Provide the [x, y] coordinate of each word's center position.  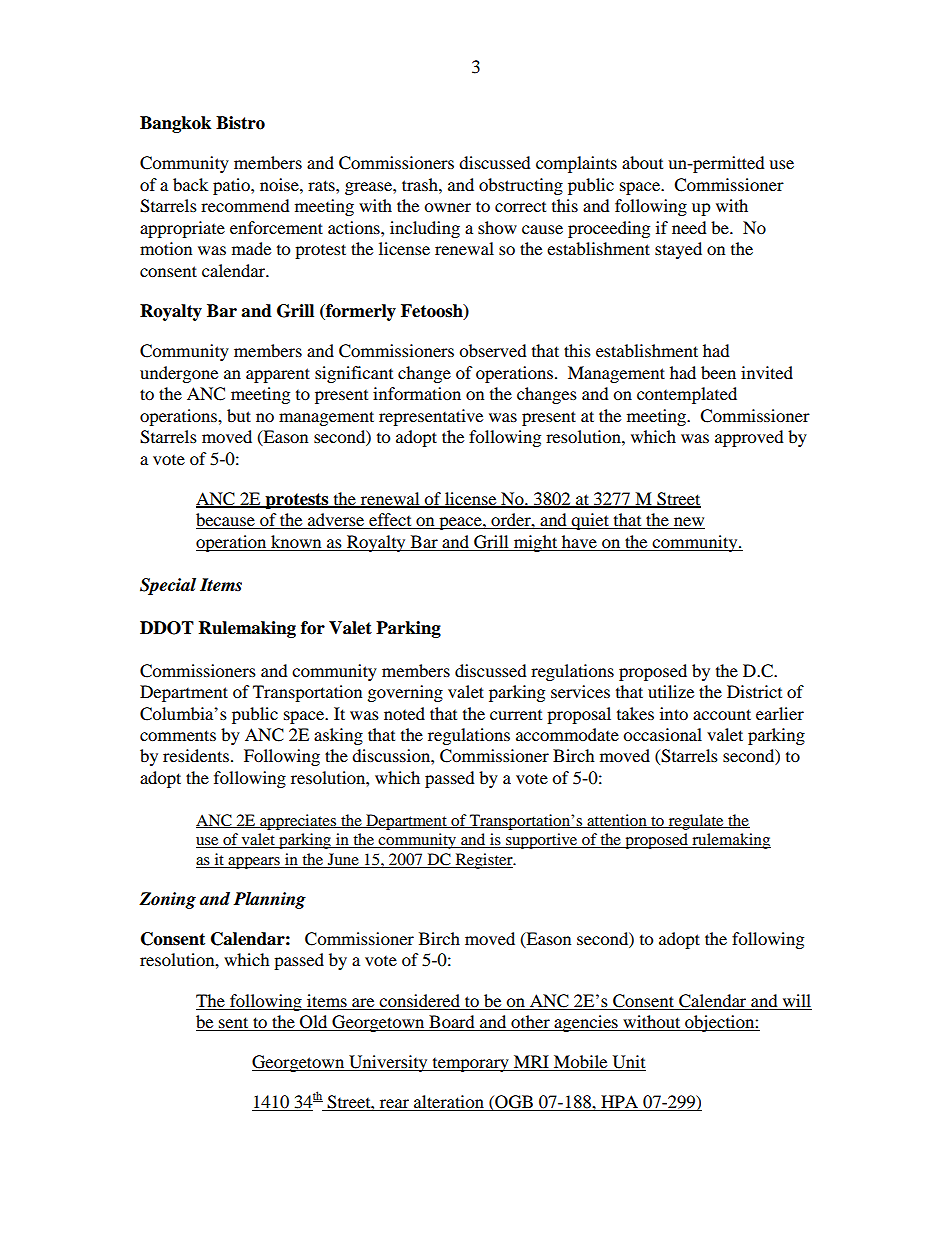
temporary [470, 1065]
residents [196, 755]
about [642, 162]
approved [749, 438]
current [516, 715]
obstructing [521, 186]
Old [314, 1023]
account [722, 714]
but [239, 415]
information [417, 393]
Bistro [240, 123]
